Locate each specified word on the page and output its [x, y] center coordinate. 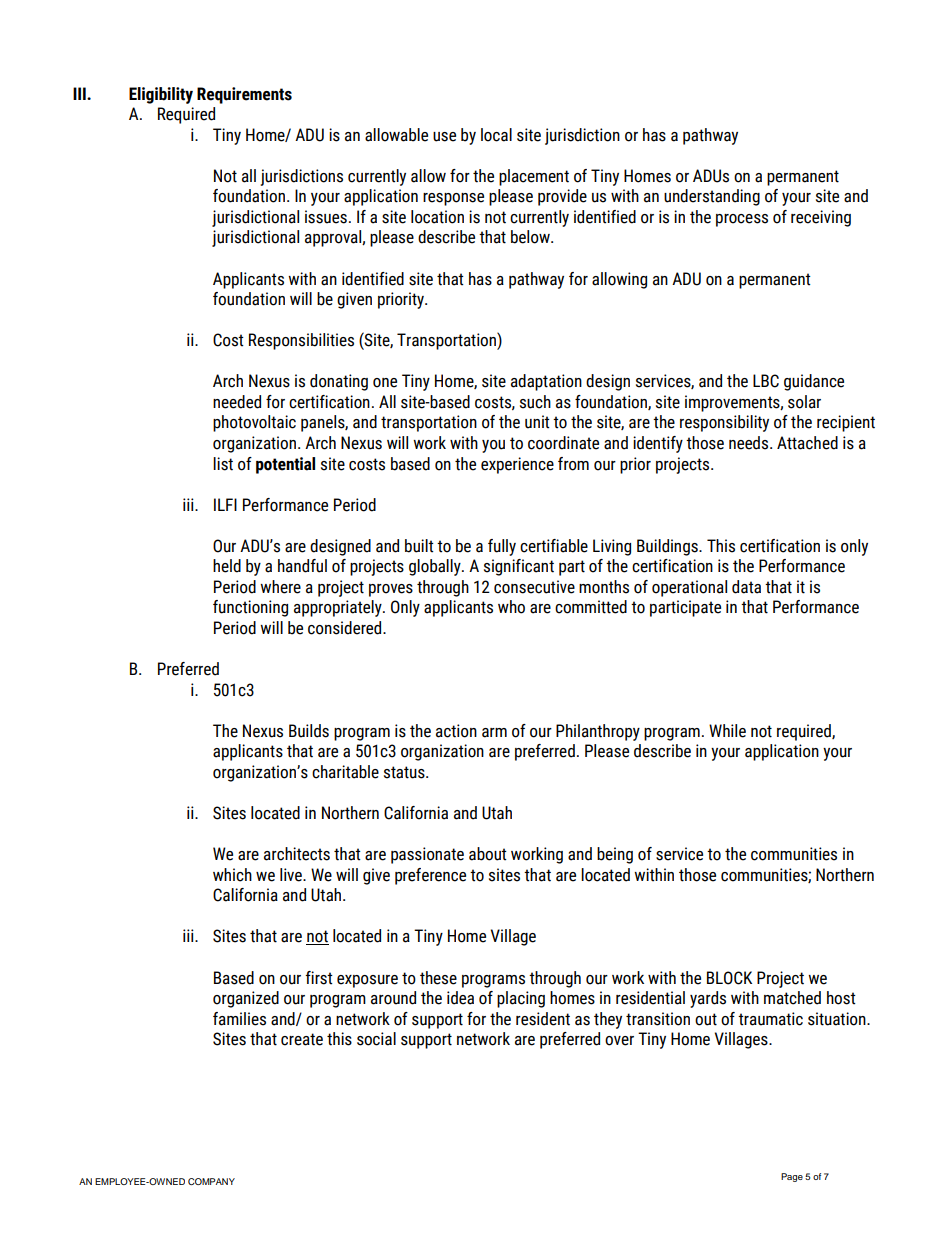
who [511, 607]
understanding [712, 197]
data [746, 587]
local [496, 135]
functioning [250, 608]
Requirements [244, 95]
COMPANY [211, 1181]
